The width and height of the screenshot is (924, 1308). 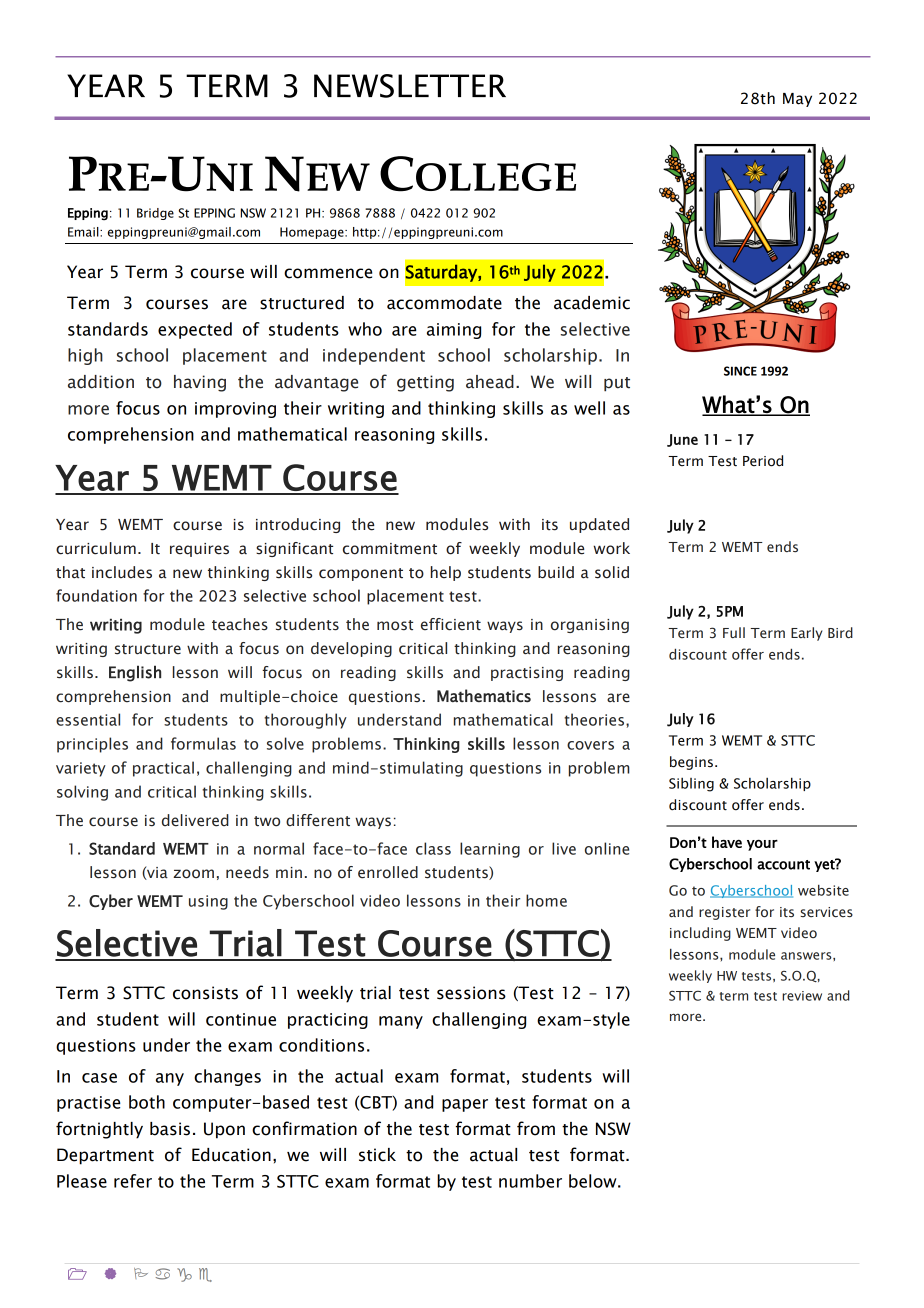 What do you see at coordinates (155, 214) in the screenshot?
I see `Bridge` at bounding box center [155, 214].
